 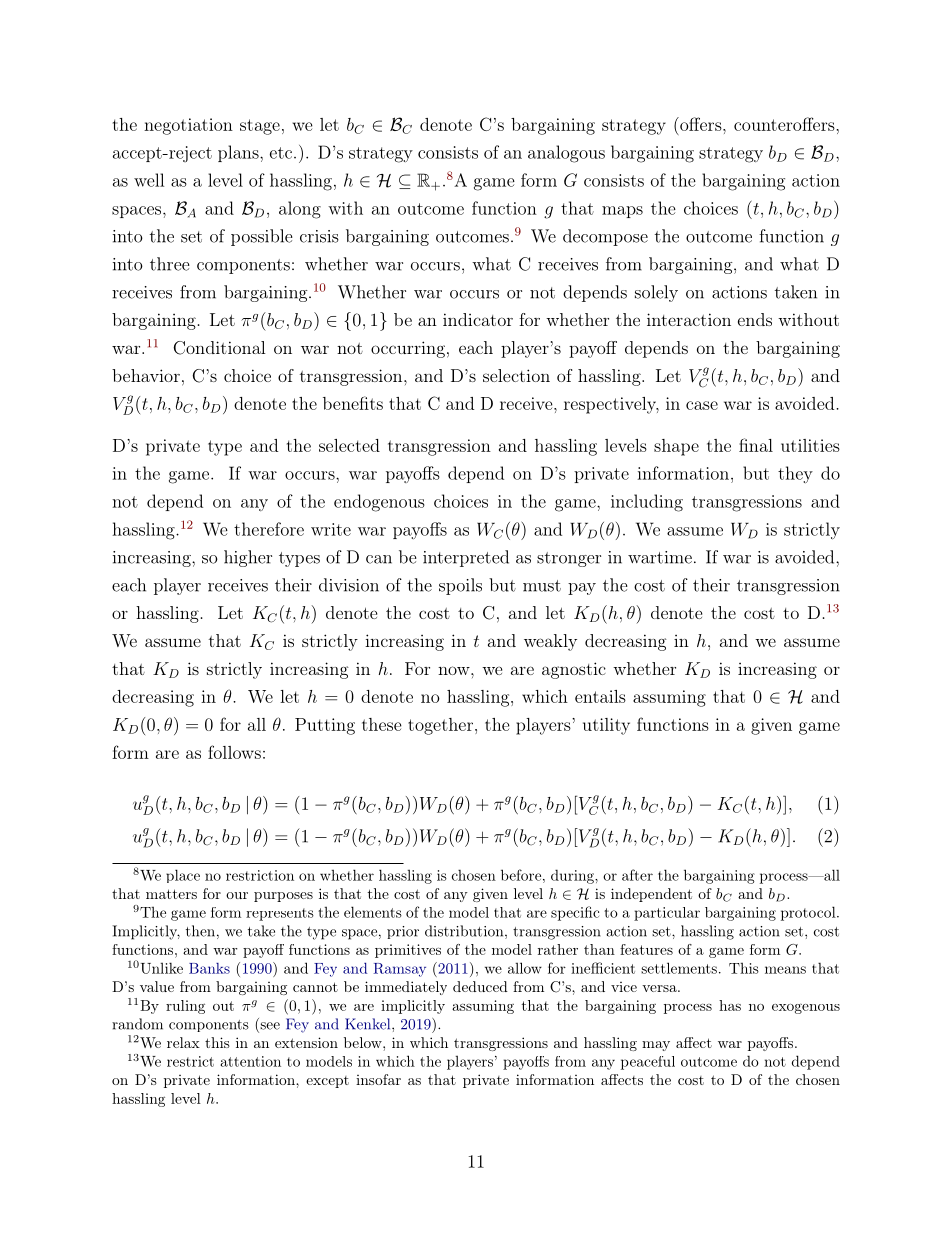 I want to click on final, so click(x=756, y=445).
